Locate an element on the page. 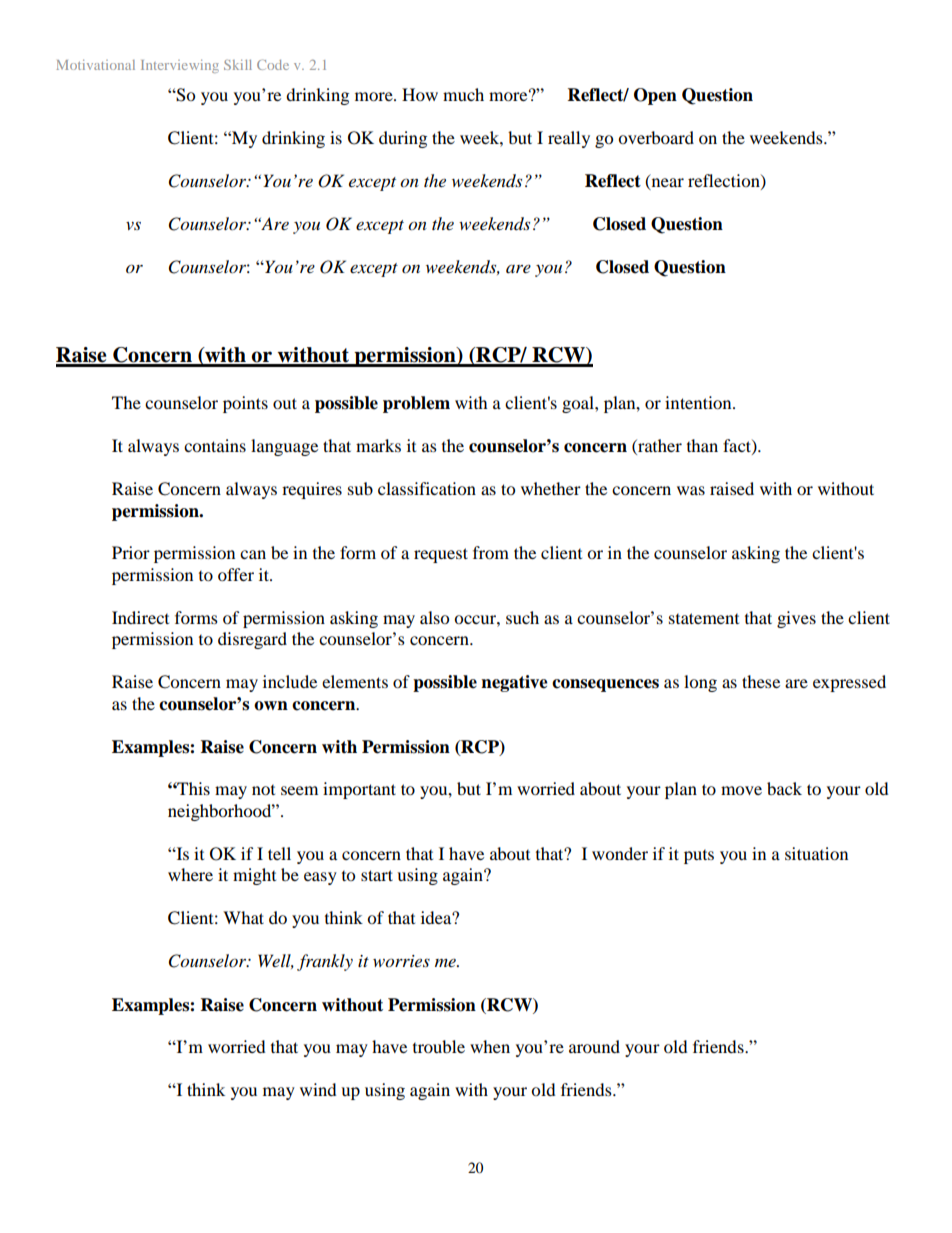 This document has height=1233, width=952. wind is located at coordinates (318, 1089).
